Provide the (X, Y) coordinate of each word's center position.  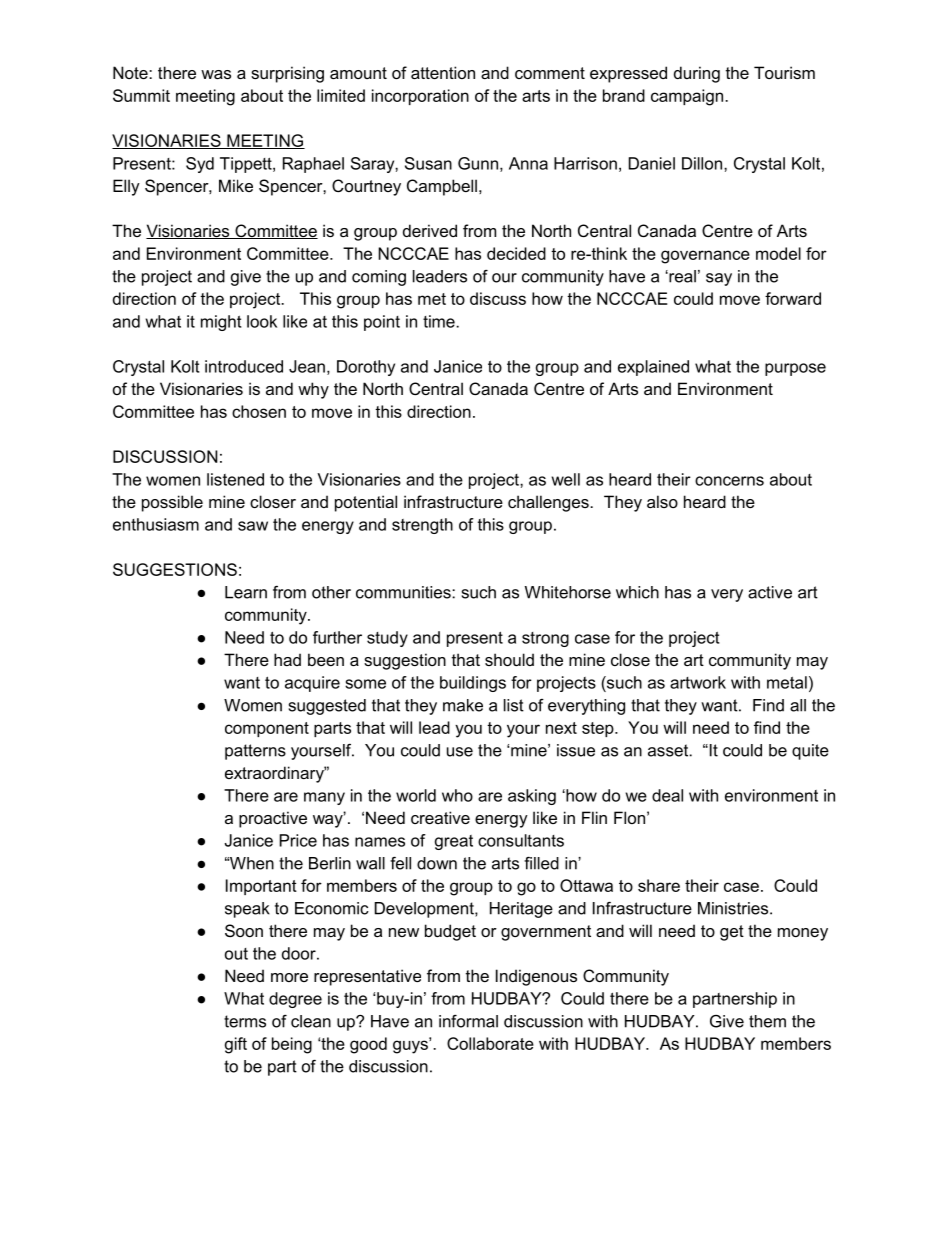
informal (468, 1021)
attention (443, 72)
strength (422, 526)
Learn (246, 592)
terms (245, 1021)
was (216, 74)
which (637, 592)
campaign (688, 97)
